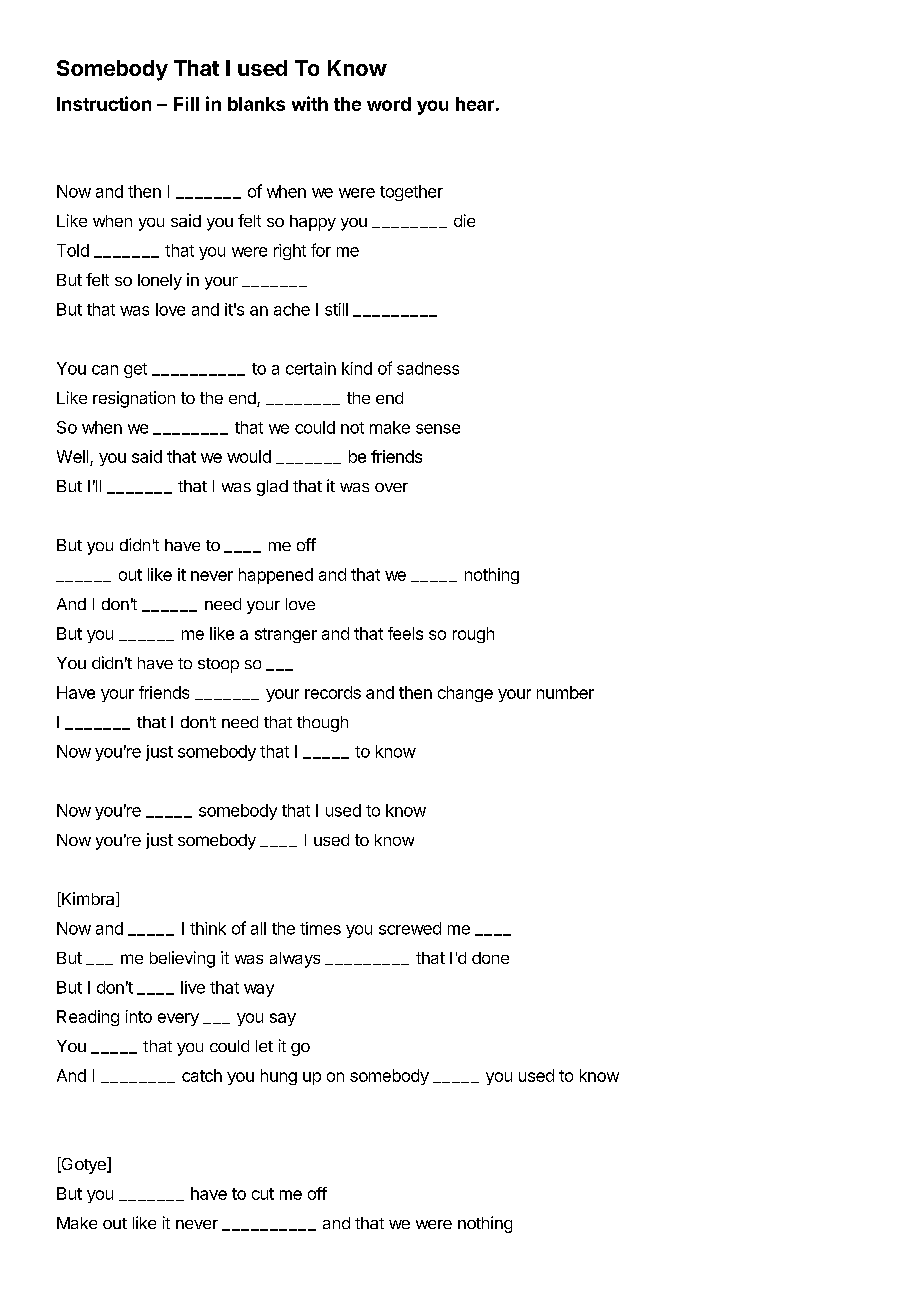 Image resolution: width=924 pixels, height=1308 pixels. What do you see at coordinates (311, 368) in the page?
I see `certain` at bounding box center [311, 368].
